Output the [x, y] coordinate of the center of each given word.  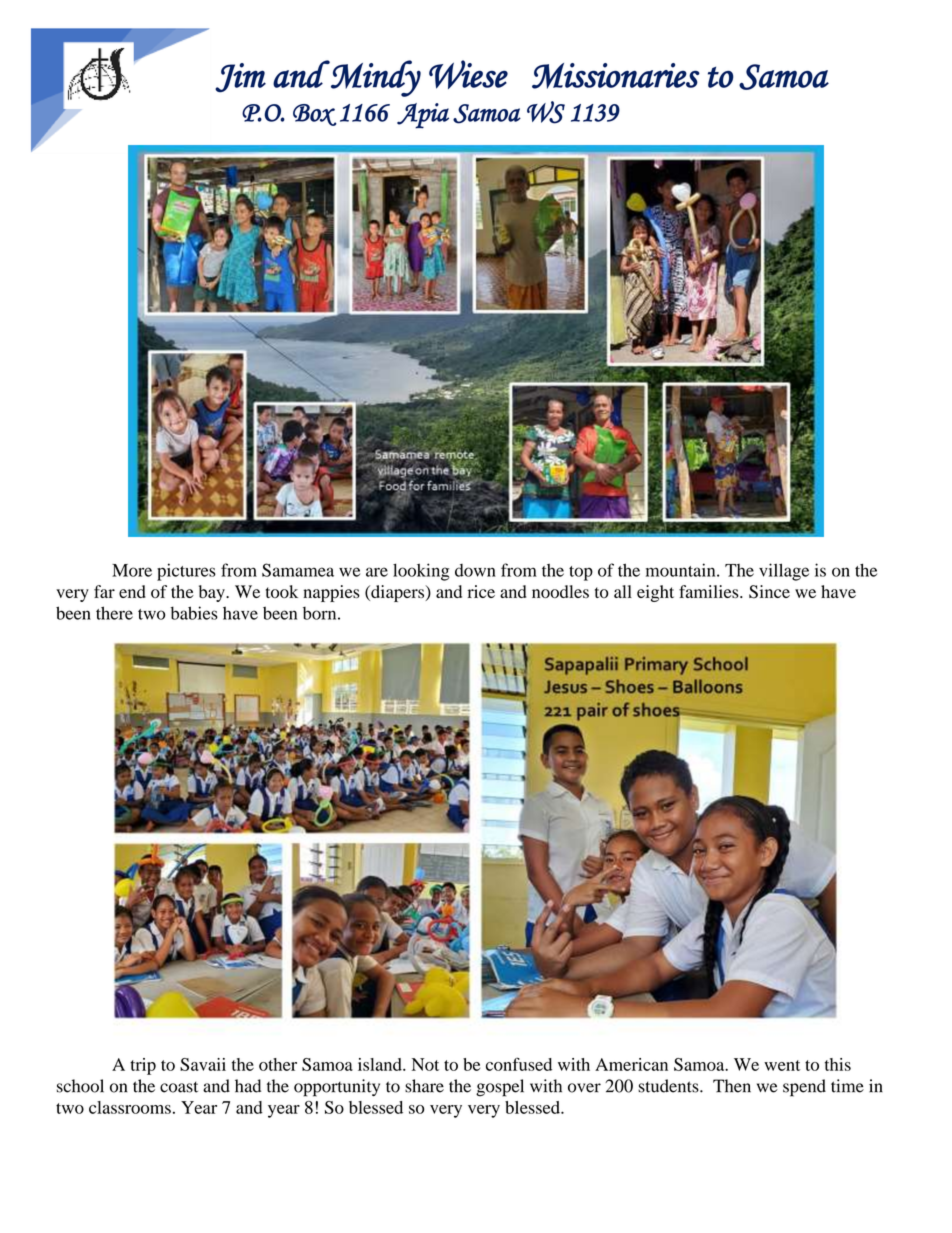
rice [481, 591]
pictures [186, 572]
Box [315, 115]
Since [769, 592]
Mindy [375, 78]
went [782, 1065]
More [132, 570]
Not [425, 1064]
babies [194, 613]
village [784, 572]
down [475, 570]
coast [179, 1087]
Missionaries [616, 76]
